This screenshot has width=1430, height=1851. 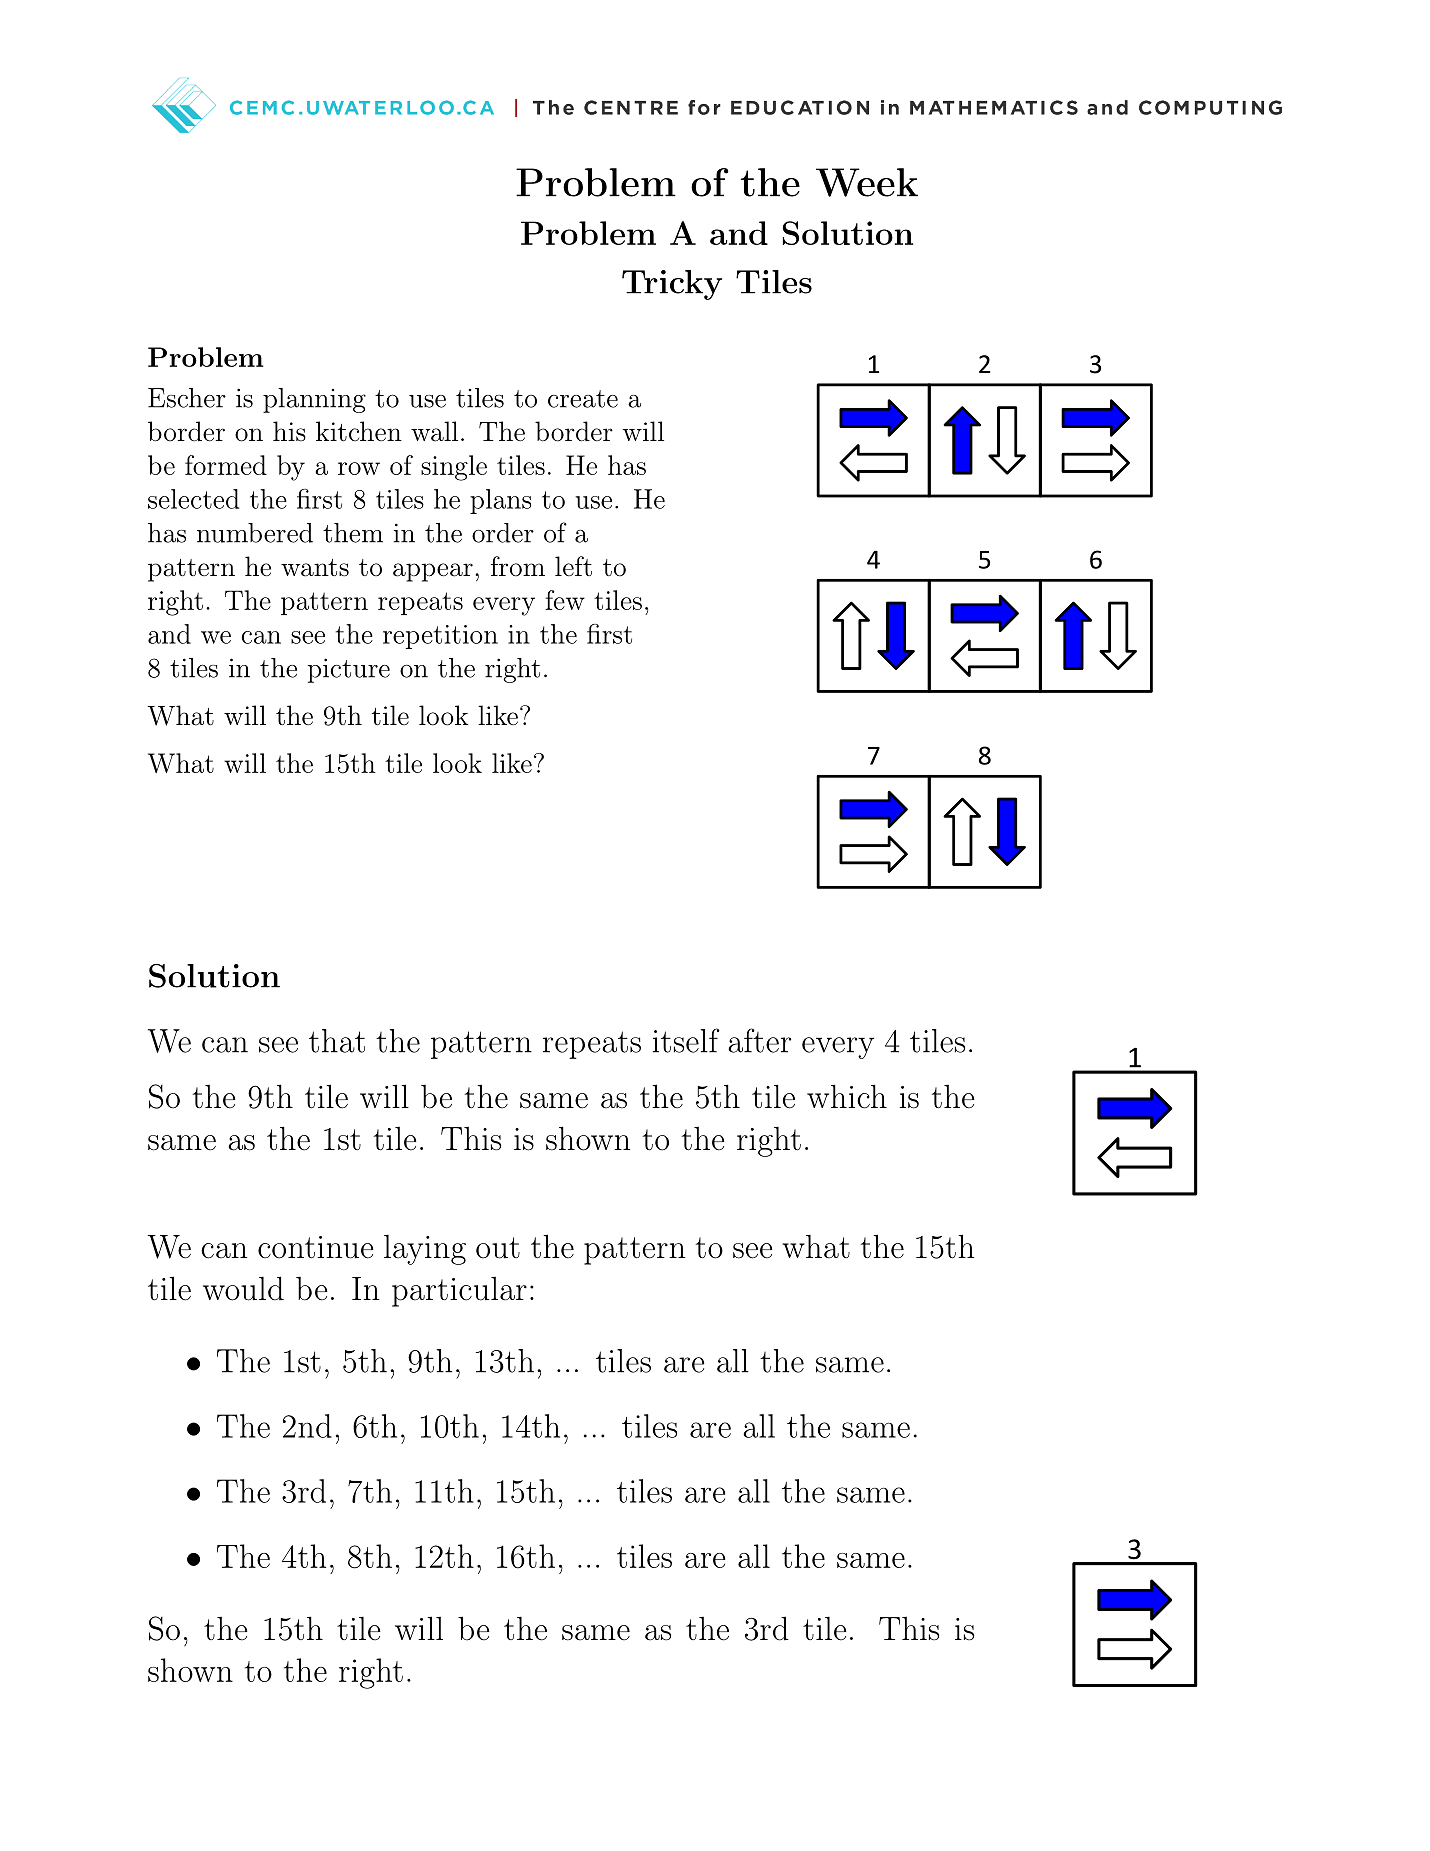 I want to click on planning, so click(x=314, y=400).
